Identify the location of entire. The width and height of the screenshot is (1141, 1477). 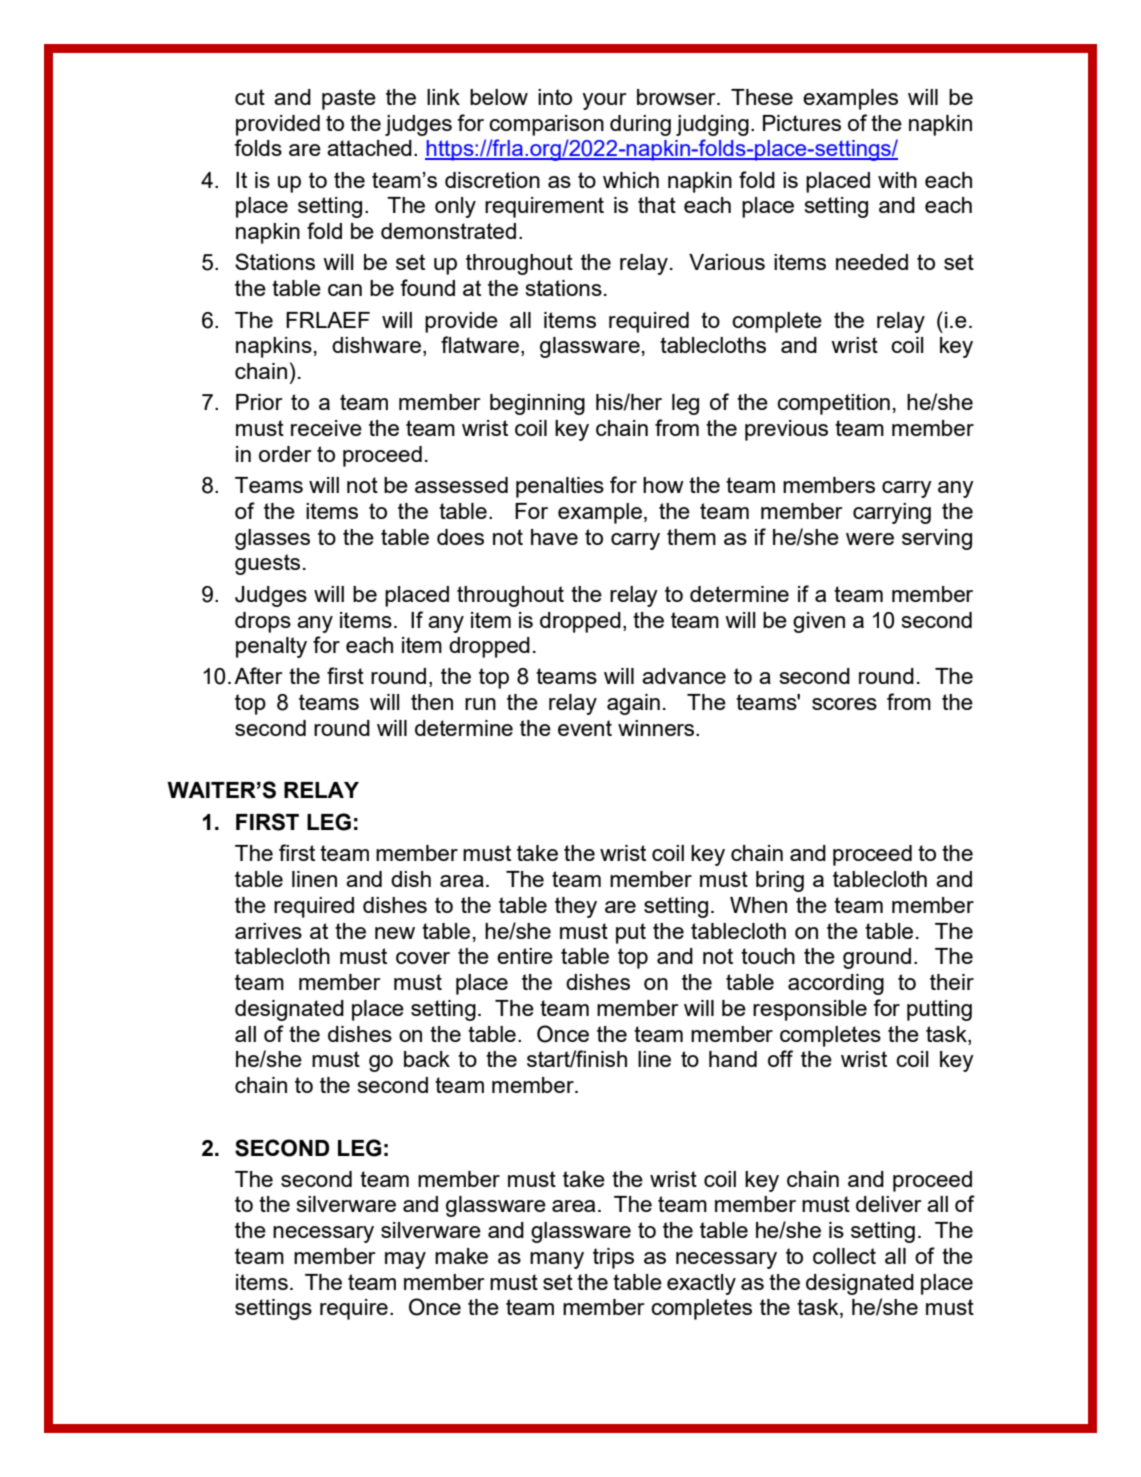
(525, 956).
